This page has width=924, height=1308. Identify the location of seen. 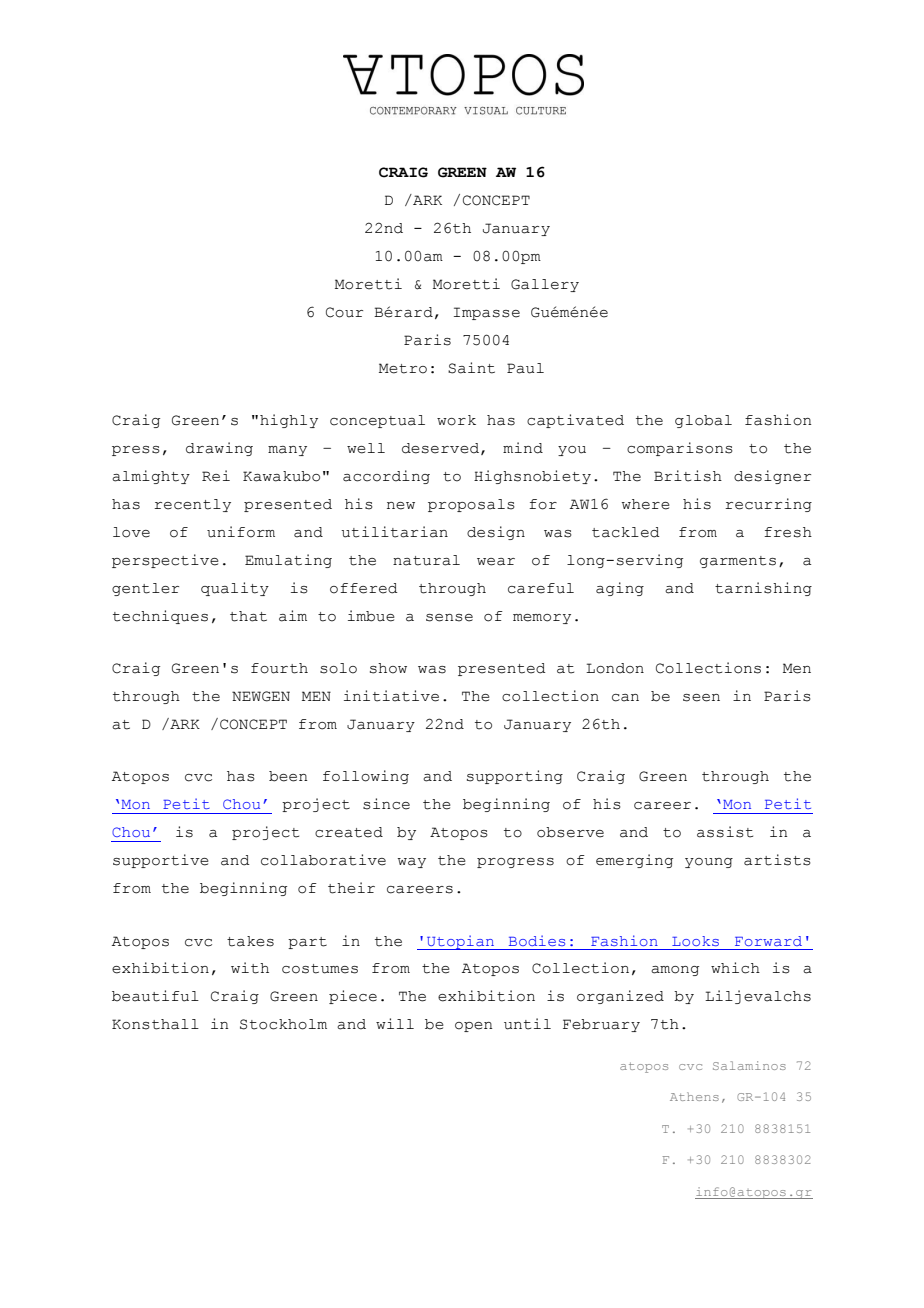
(701, 698).
